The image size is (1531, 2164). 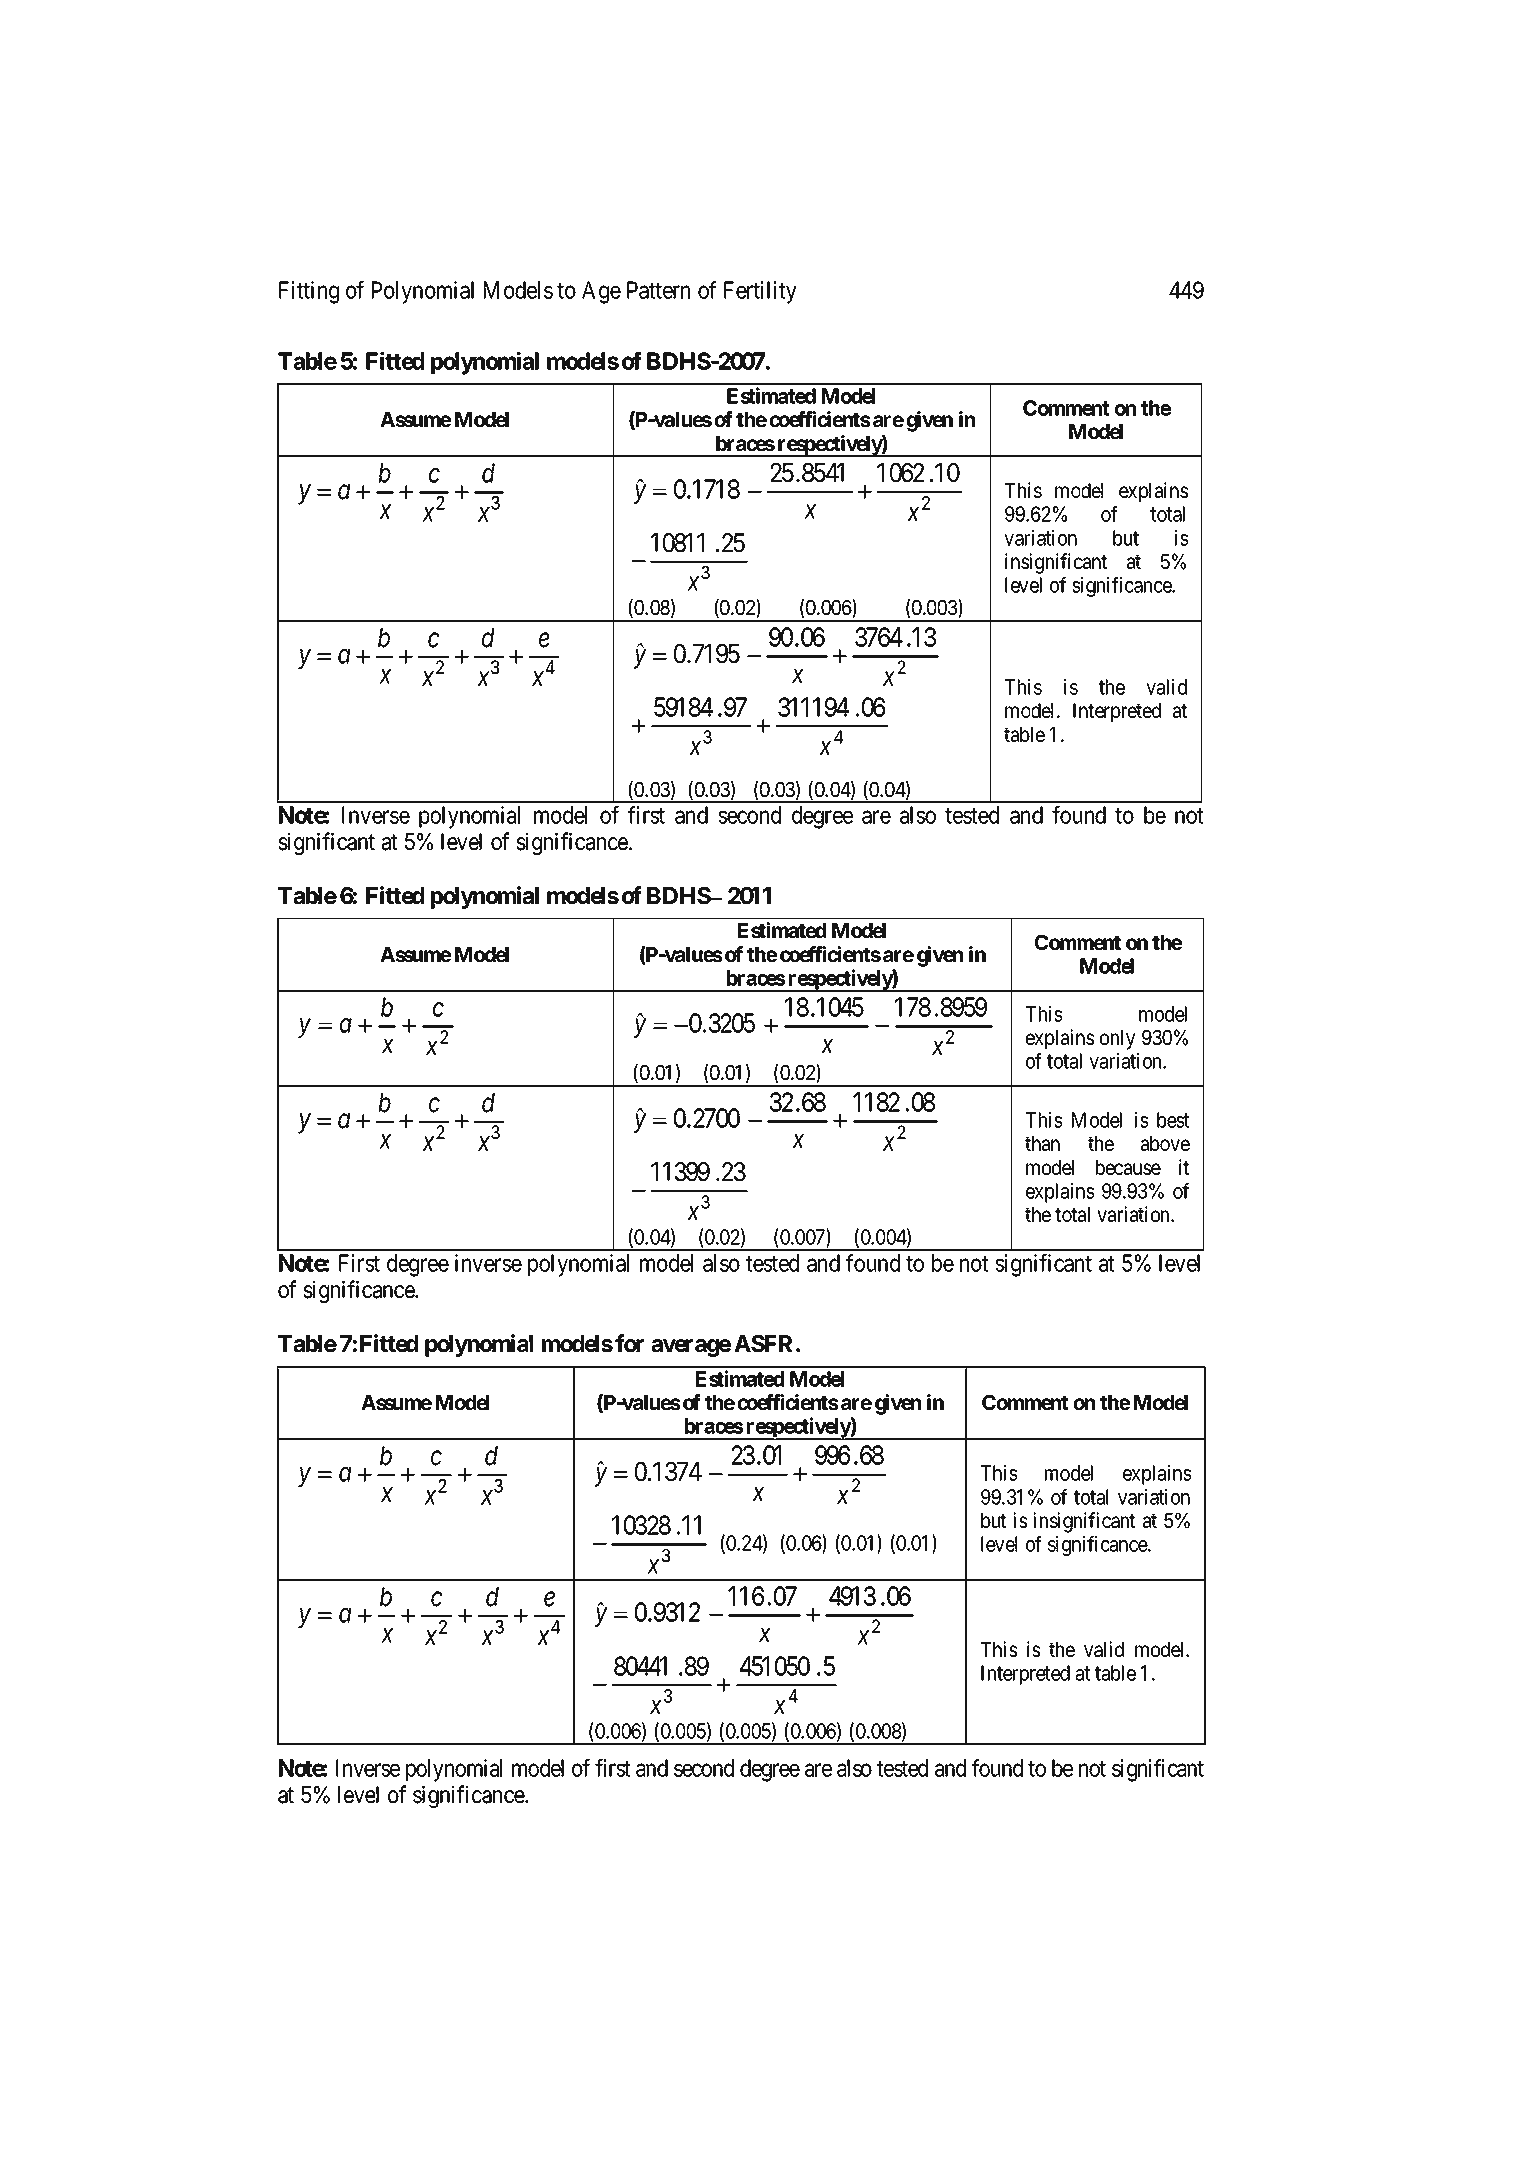 What do you see at coordinates (1118, 1040) in the screenshot?
I see `only` at bounding box center [1118, 1040].
